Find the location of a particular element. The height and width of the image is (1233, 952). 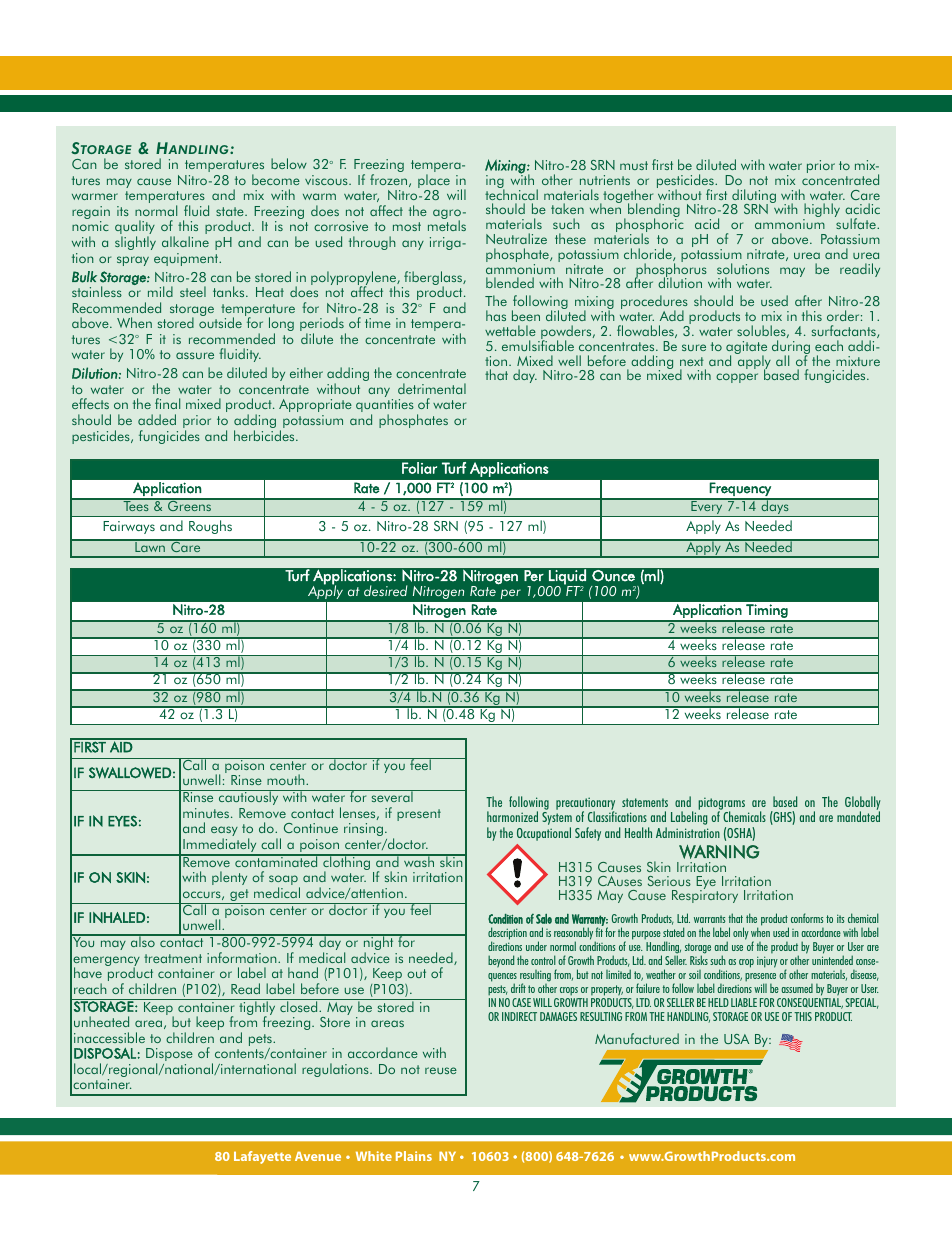

desired is located at coordinates (386, 590).
